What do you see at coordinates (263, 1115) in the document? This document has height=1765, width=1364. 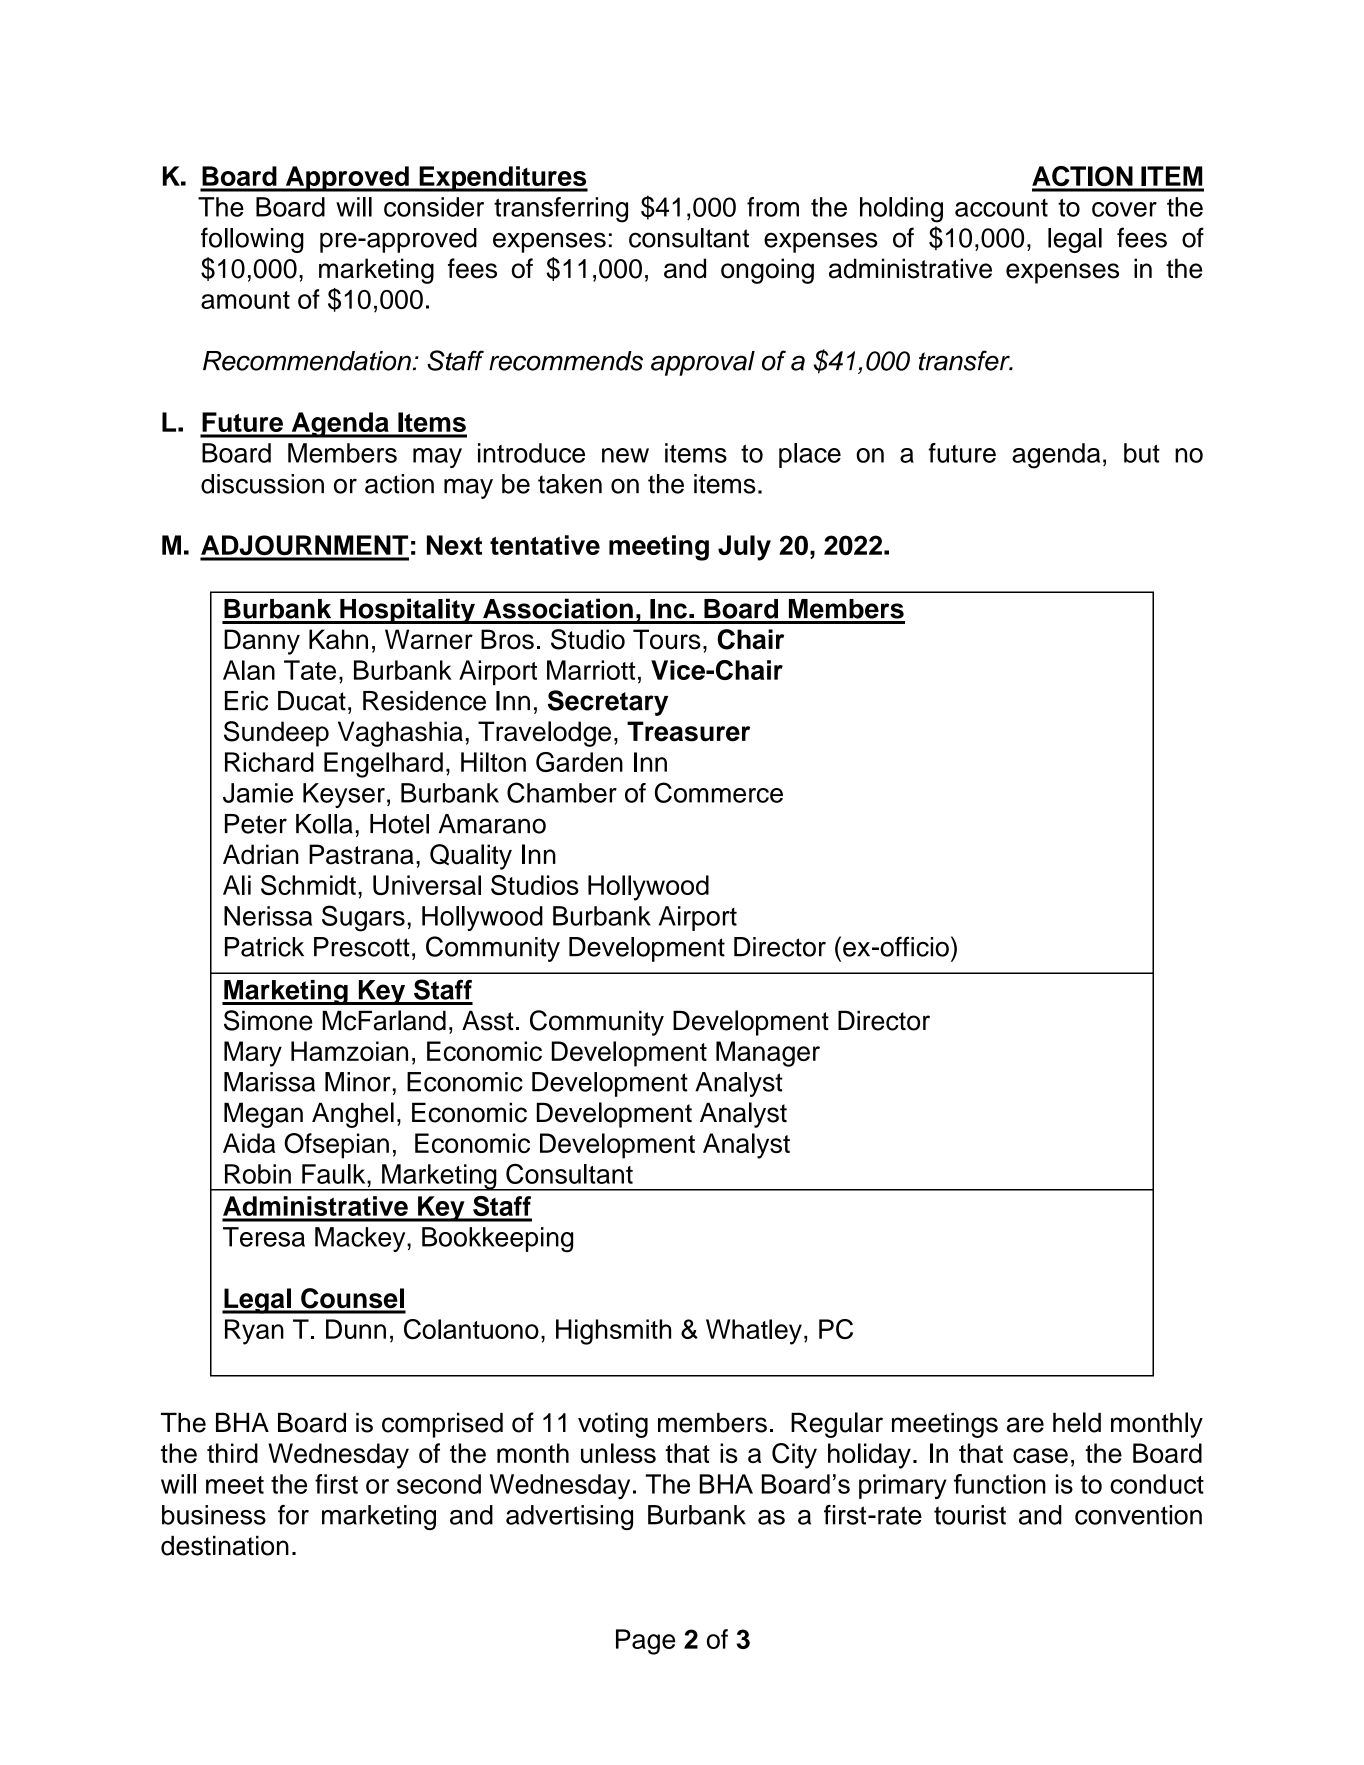 I see `Megan` at bounding box center [263, 1115].
